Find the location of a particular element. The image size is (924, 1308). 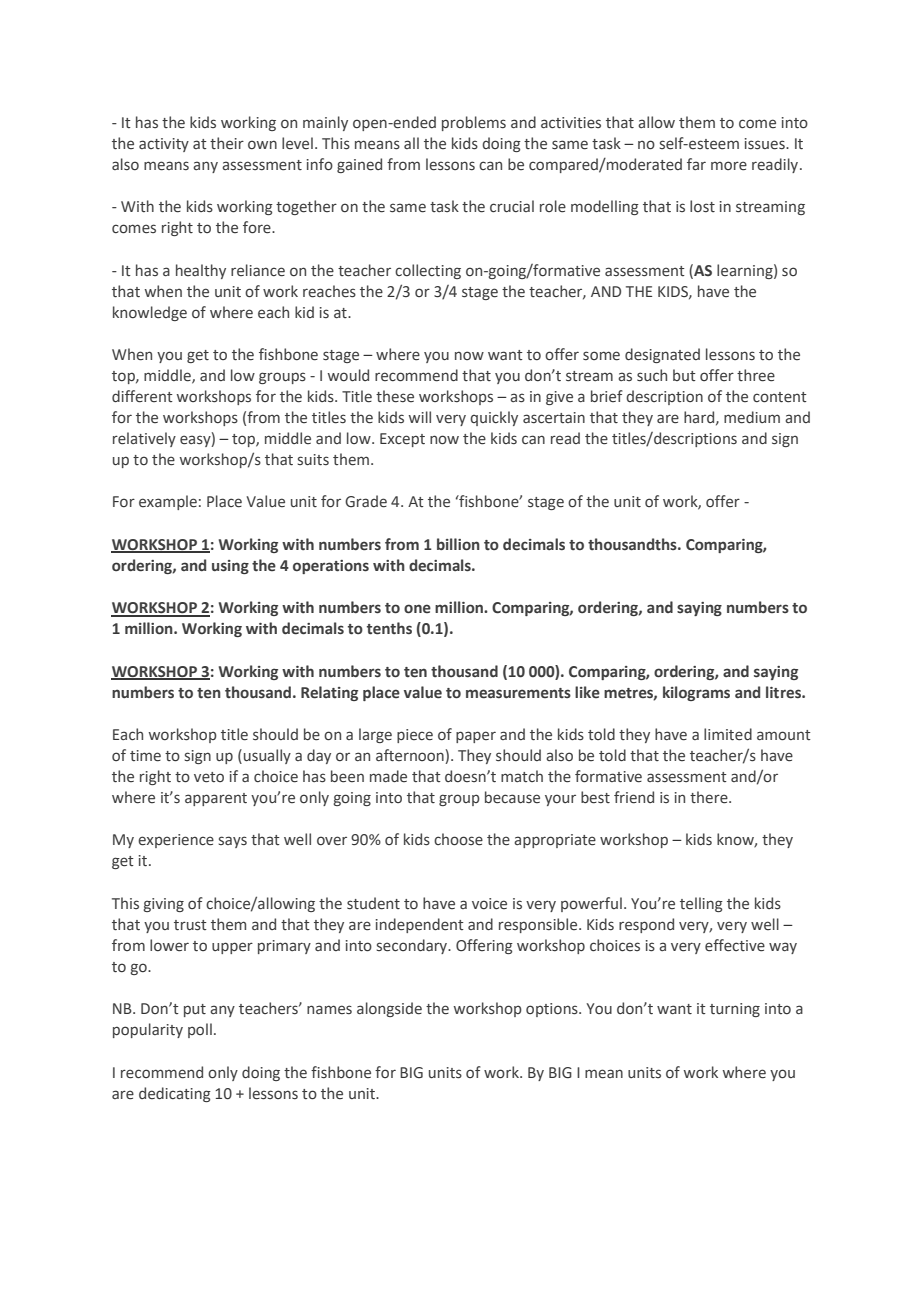

medium is located at coordinates (752, 417).
